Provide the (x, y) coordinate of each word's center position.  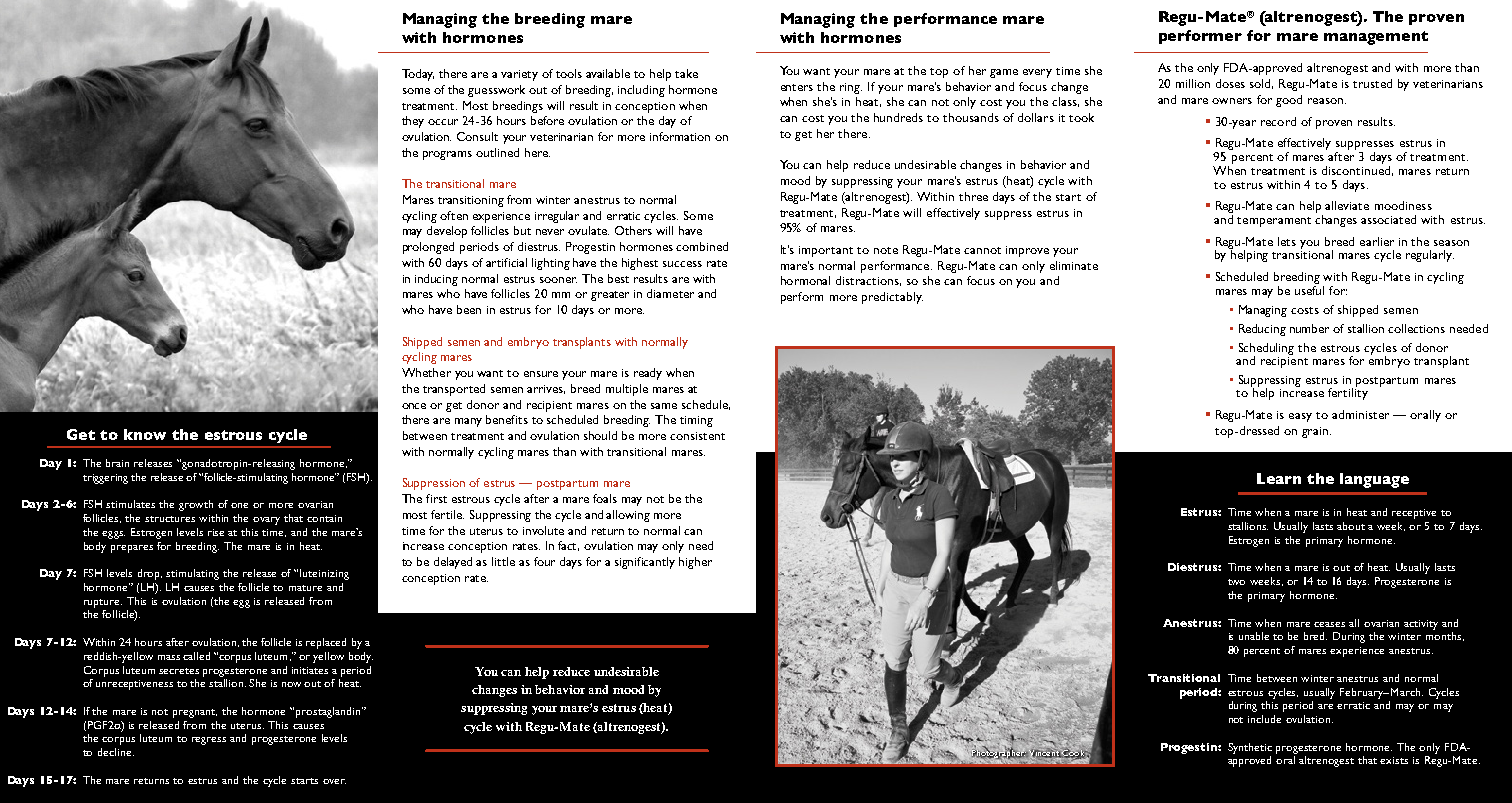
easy (1300, 417)
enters (797, 87)
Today (418, 75)
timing (696, 421)
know (145, 434)
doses (1230, 83)
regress (209, 741)
